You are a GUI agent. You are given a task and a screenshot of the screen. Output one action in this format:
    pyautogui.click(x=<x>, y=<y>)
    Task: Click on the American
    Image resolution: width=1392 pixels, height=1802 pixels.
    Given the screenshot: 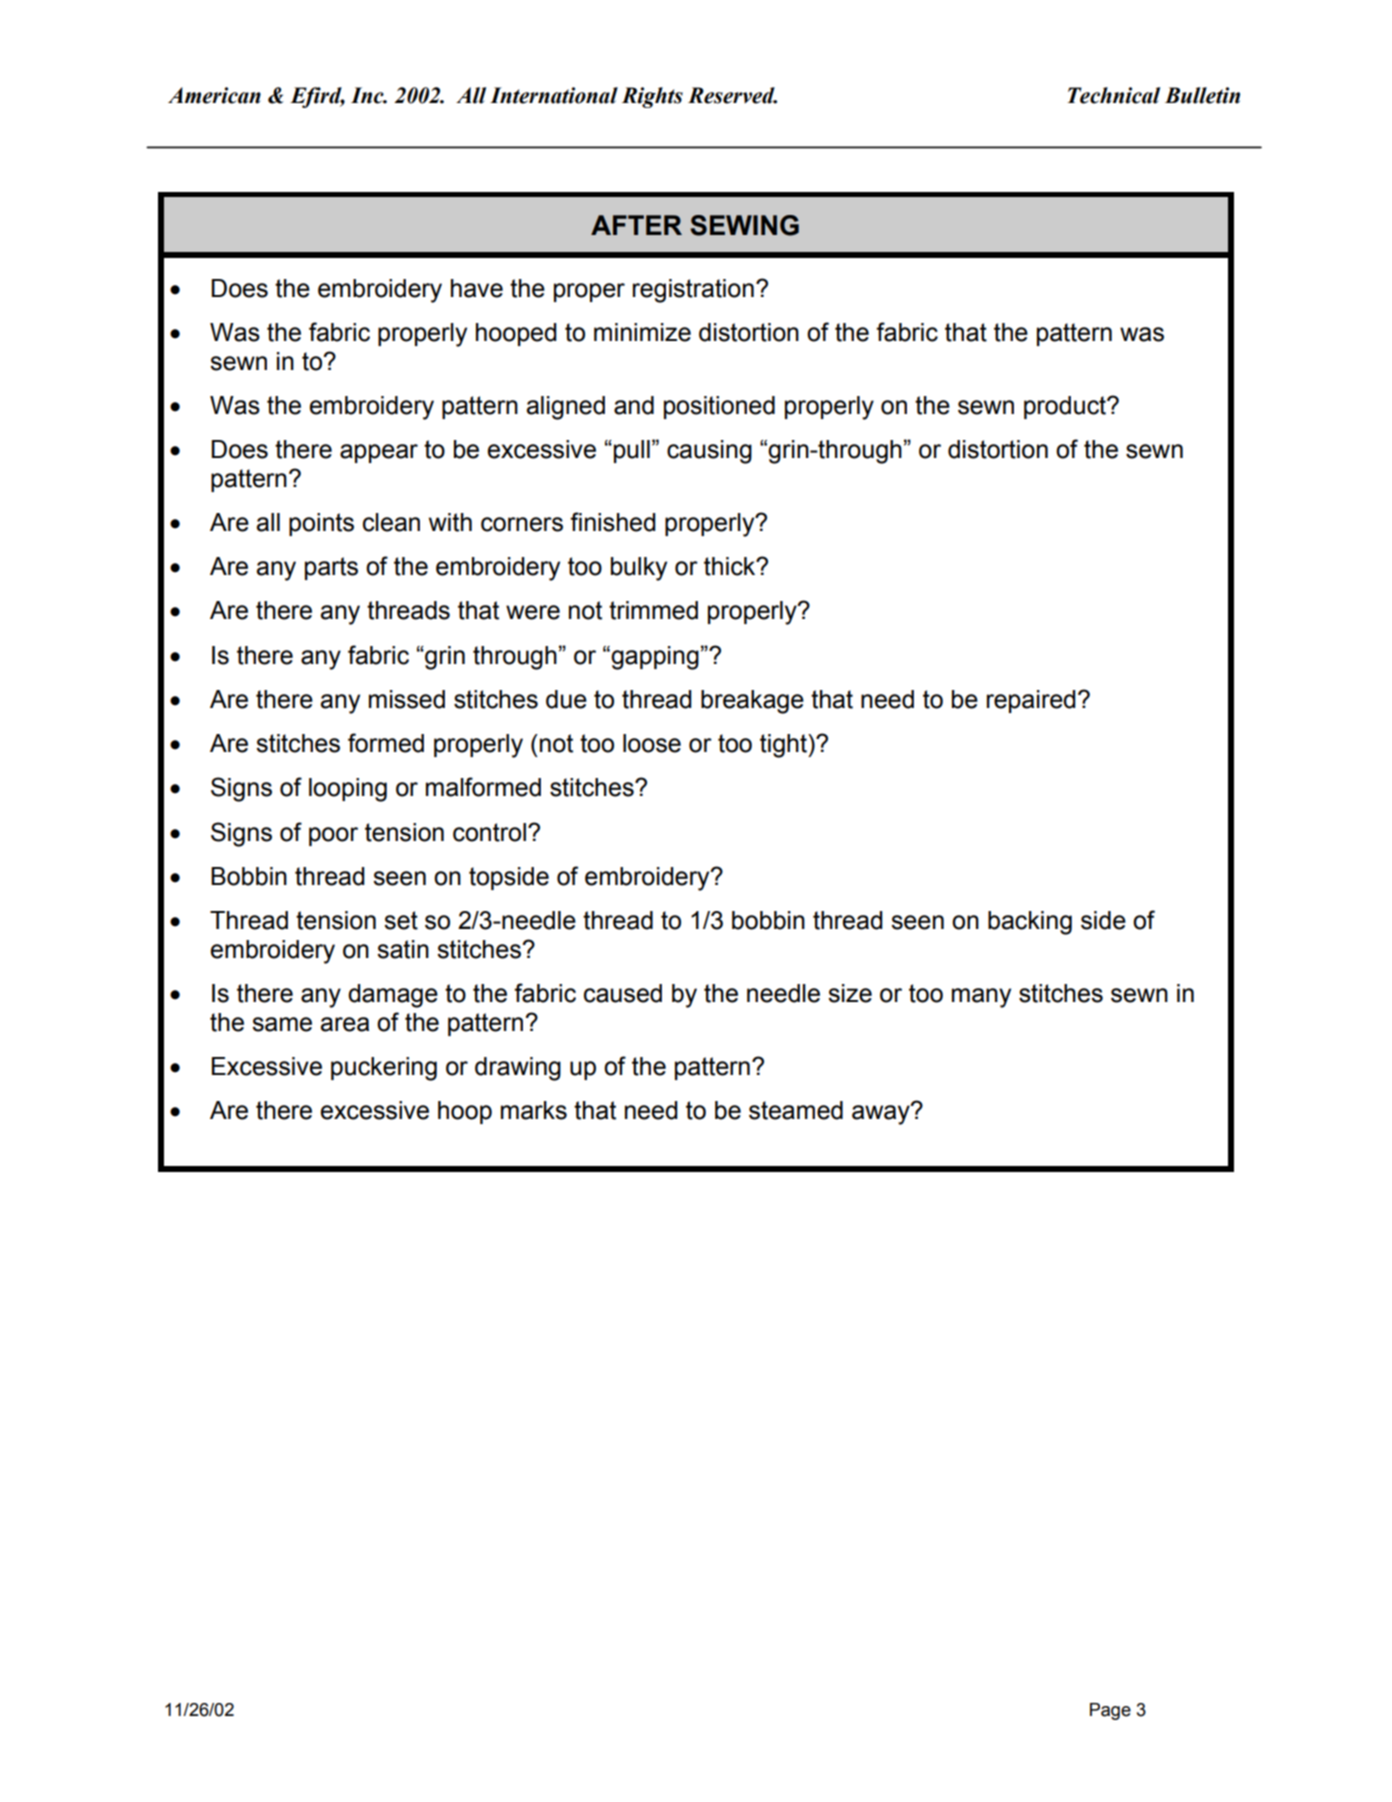 What is the action you would take?
    pyautogui.click(x=214, y=95)
